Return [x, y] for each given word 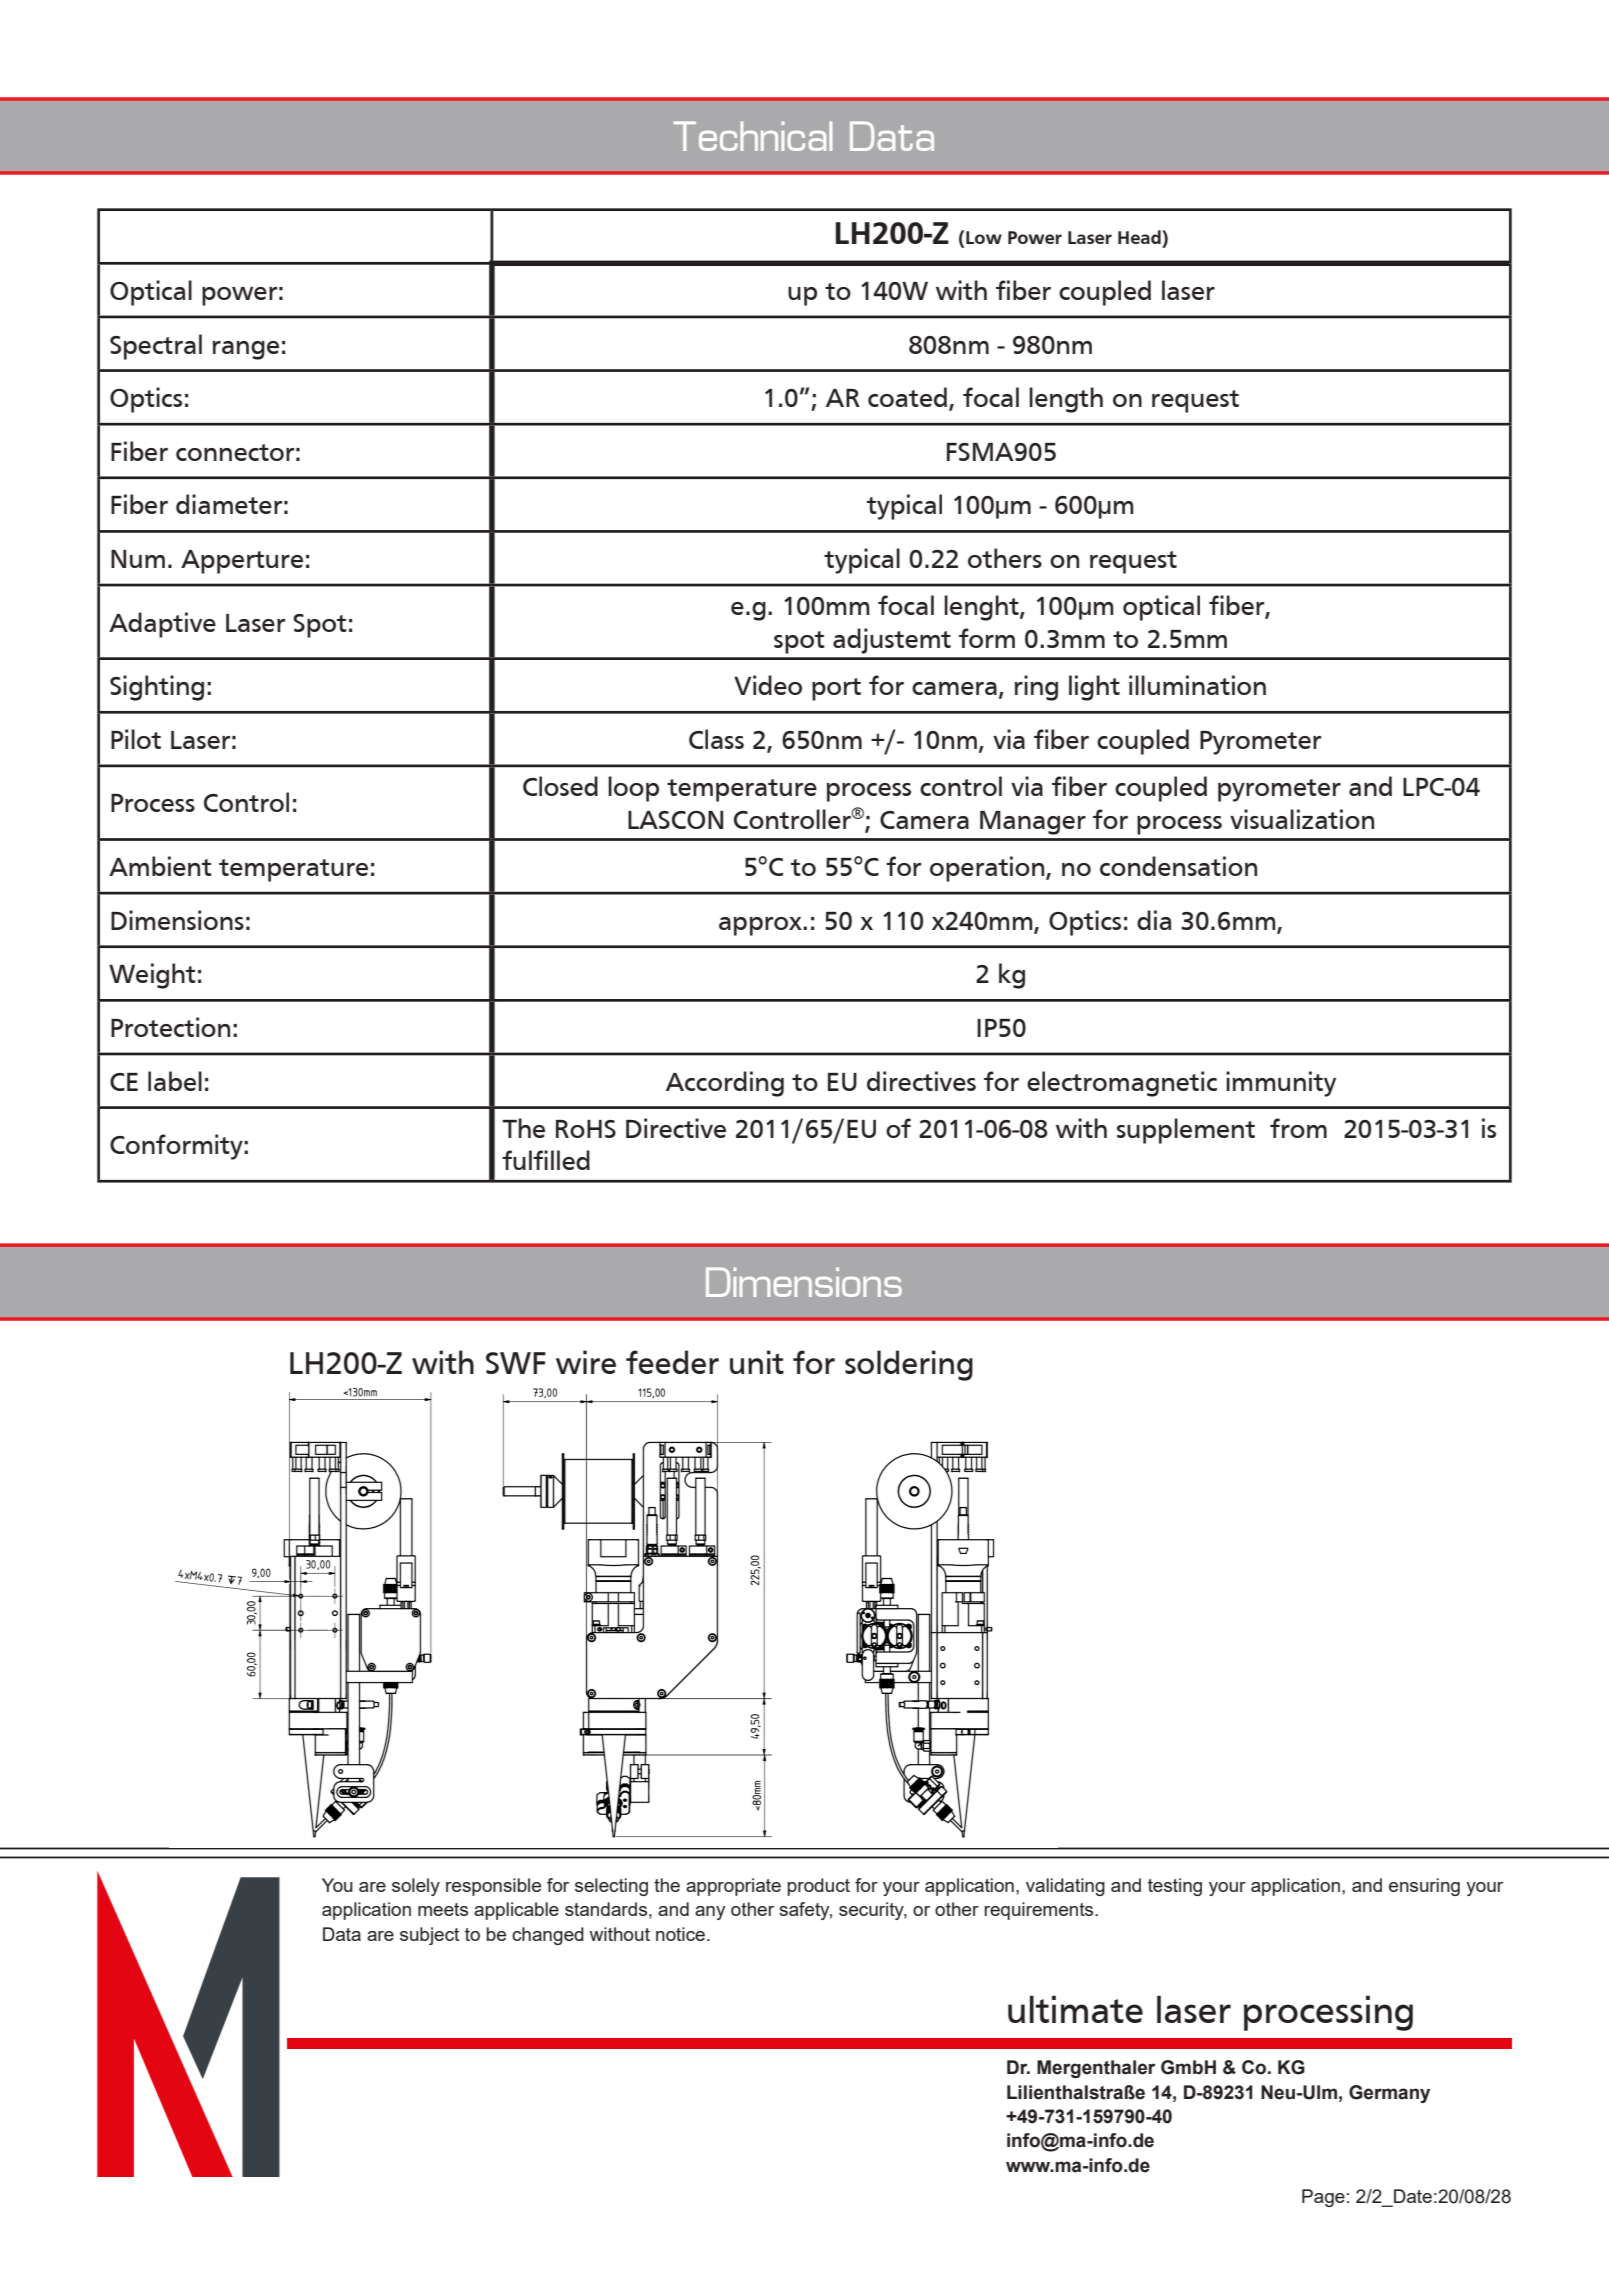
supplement [1186, 1131]
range [246, 350]
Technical [752, 136]
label [175, 1081]
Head [1140, 237]
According [725, 1084]
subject [429, 1936]
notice [680, 1934]
